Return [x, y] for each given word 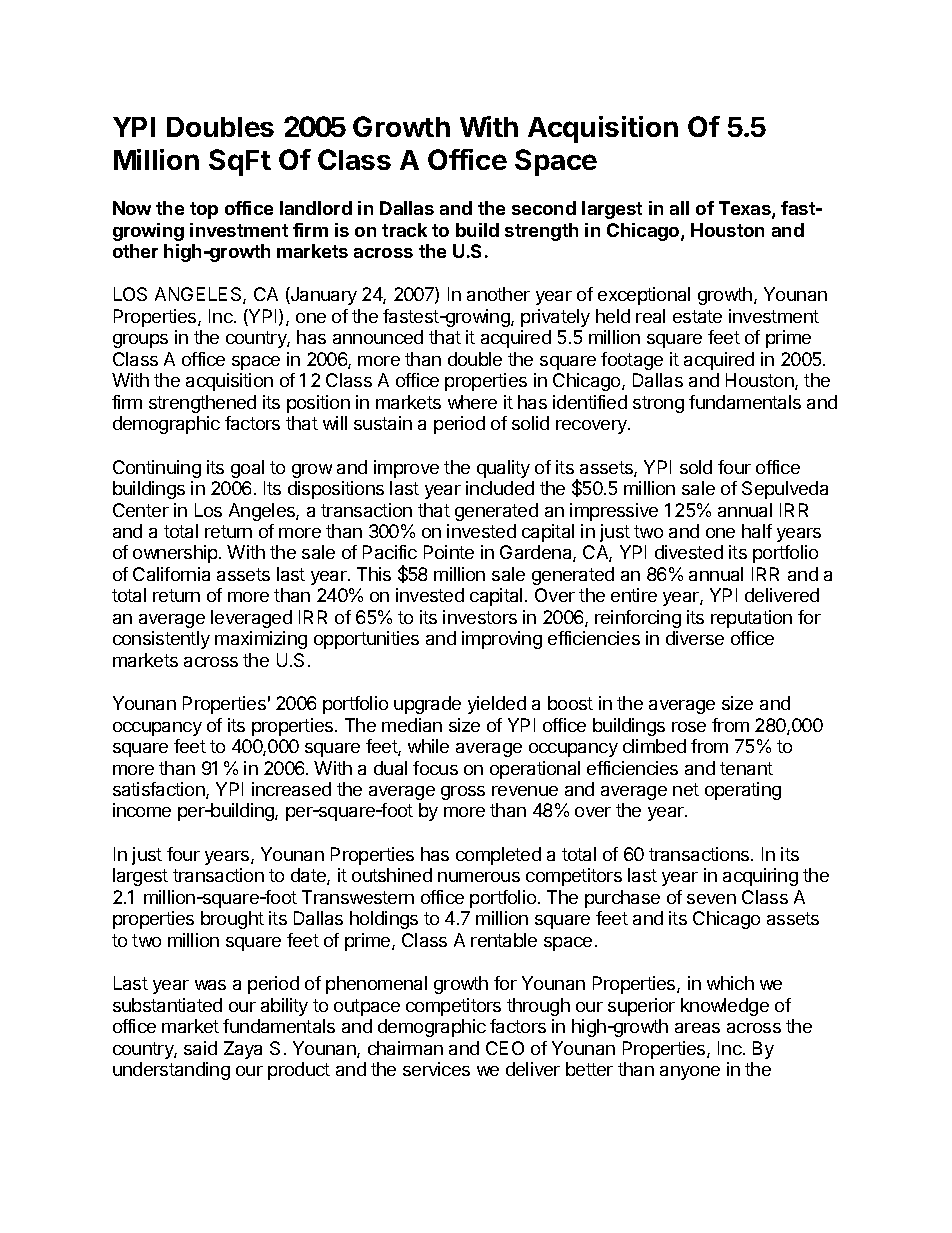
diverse [695, 638]
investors [480, 617]
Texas [746, 209]
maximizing [261, 640]
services [436, 1069]
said [200, 1048]
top [204, 210]
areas [697, 1028]
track [404, 230]
